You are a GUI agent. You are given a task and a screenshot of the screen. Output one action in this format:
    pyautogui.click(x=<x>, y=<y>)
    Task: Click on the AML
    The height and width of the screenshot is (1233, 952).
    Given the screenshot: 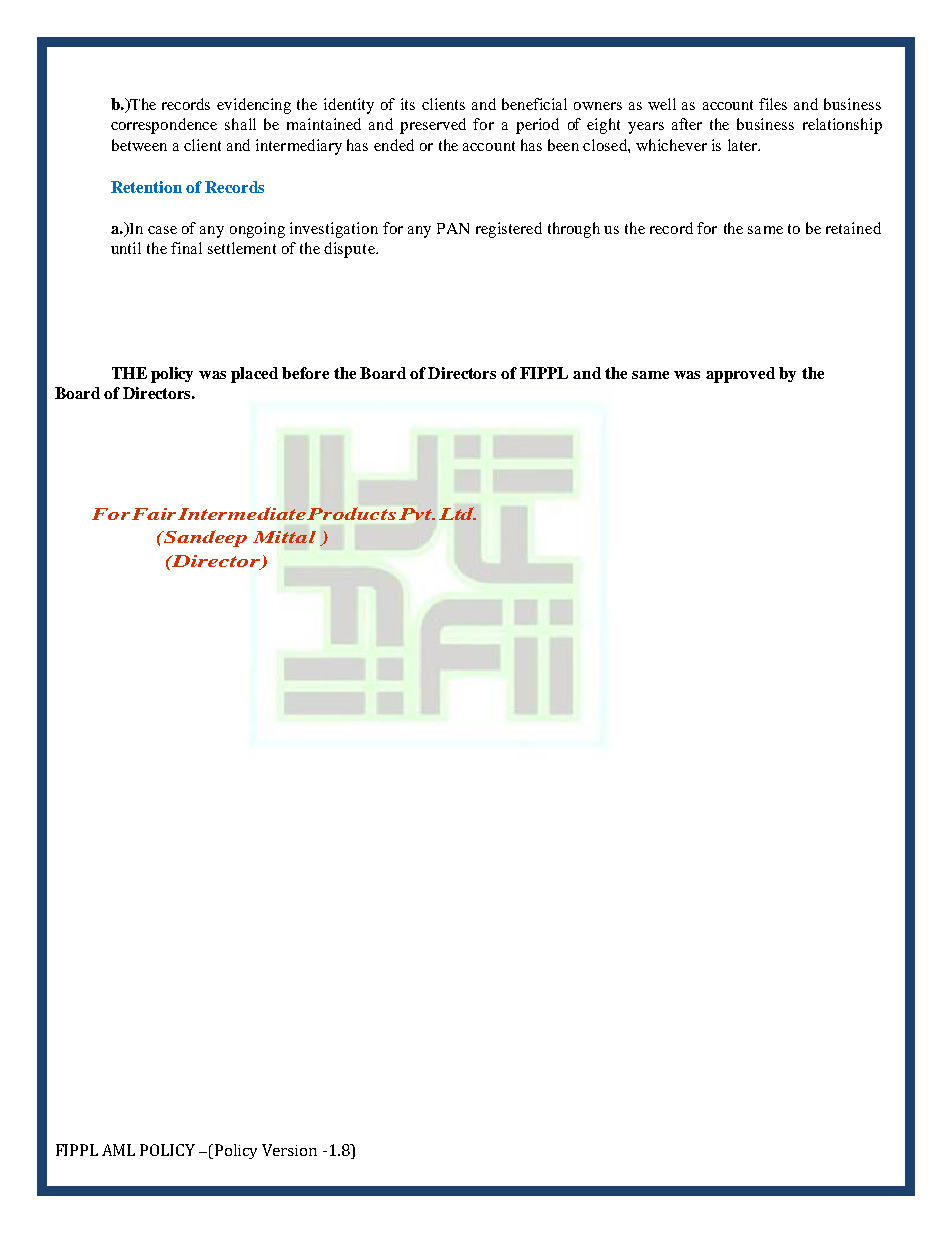 What is the action you would take?
    pyautogui.click(x=118, y=1150)
